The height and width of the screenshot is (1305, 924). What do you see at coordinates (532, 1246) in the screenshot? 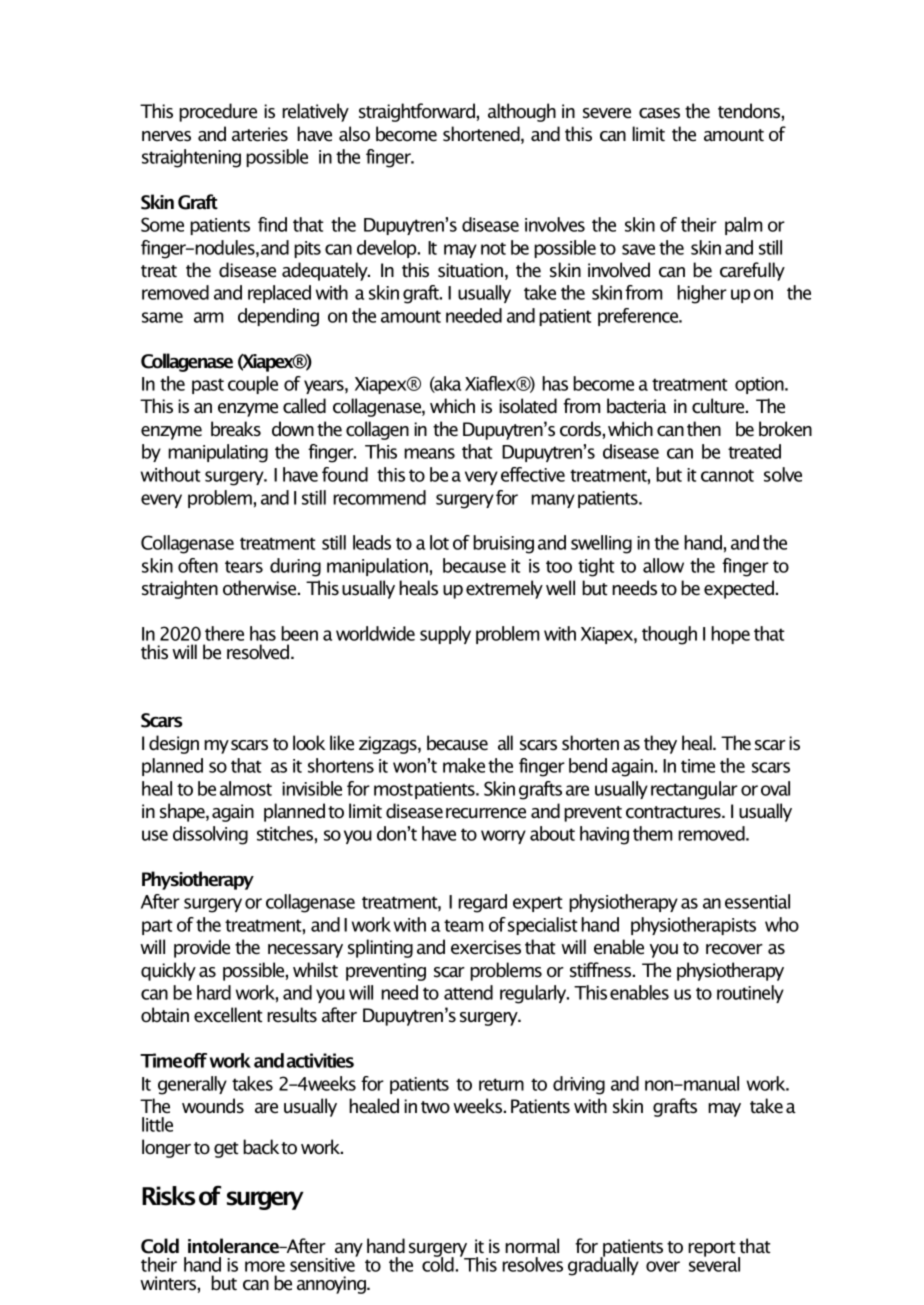
I see `normal` at bounding box center [532, 1246].
